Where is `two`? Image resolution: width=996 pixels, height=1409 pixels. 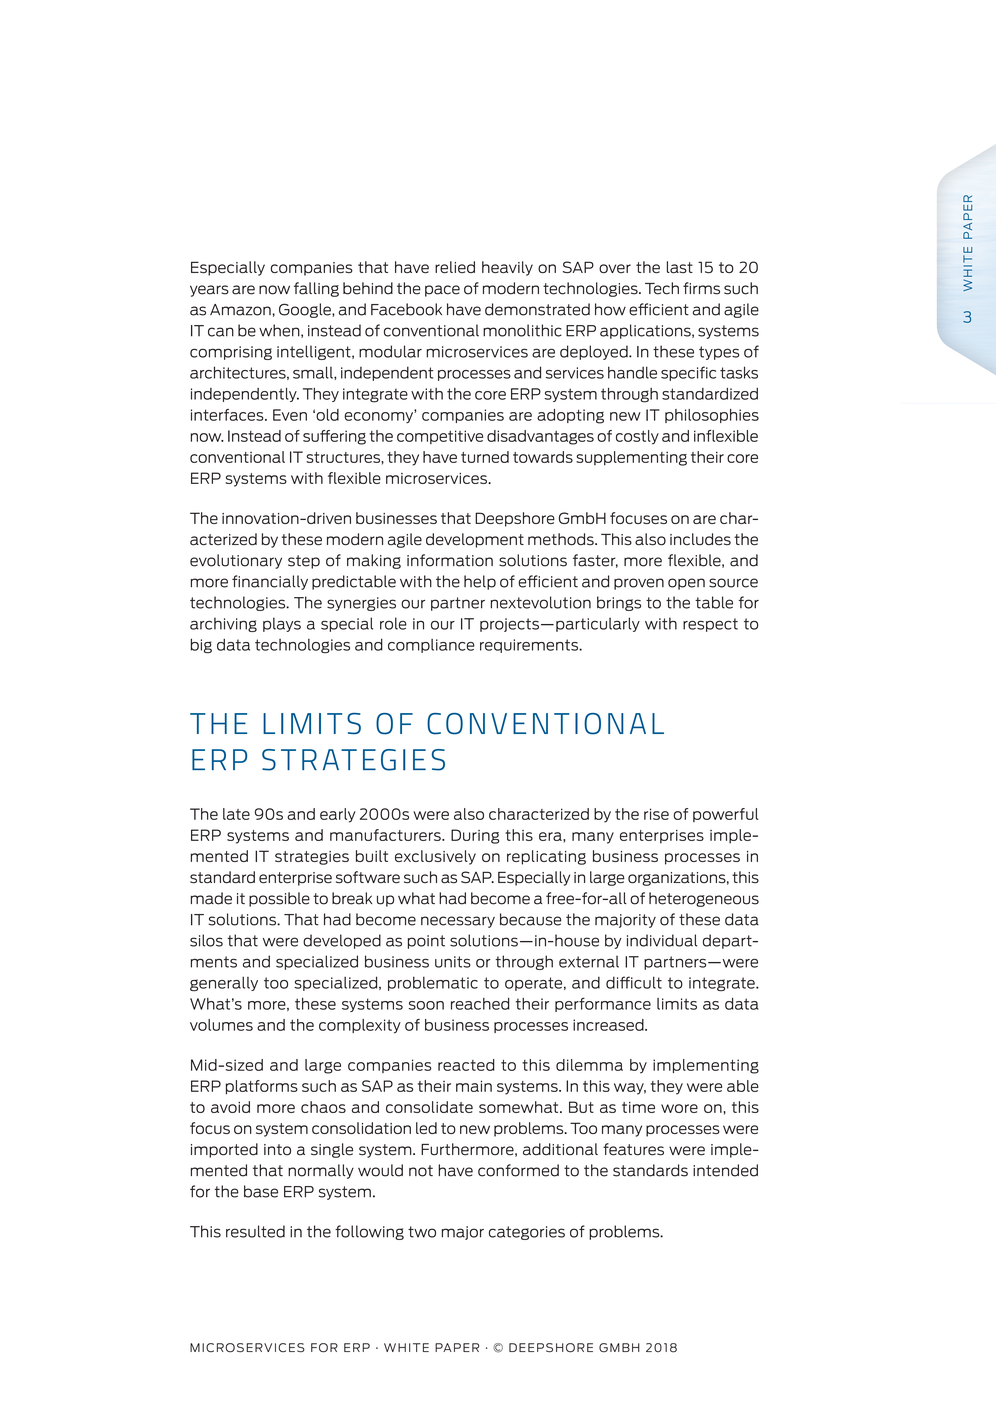 two is located at coordinates (422, 1232).
